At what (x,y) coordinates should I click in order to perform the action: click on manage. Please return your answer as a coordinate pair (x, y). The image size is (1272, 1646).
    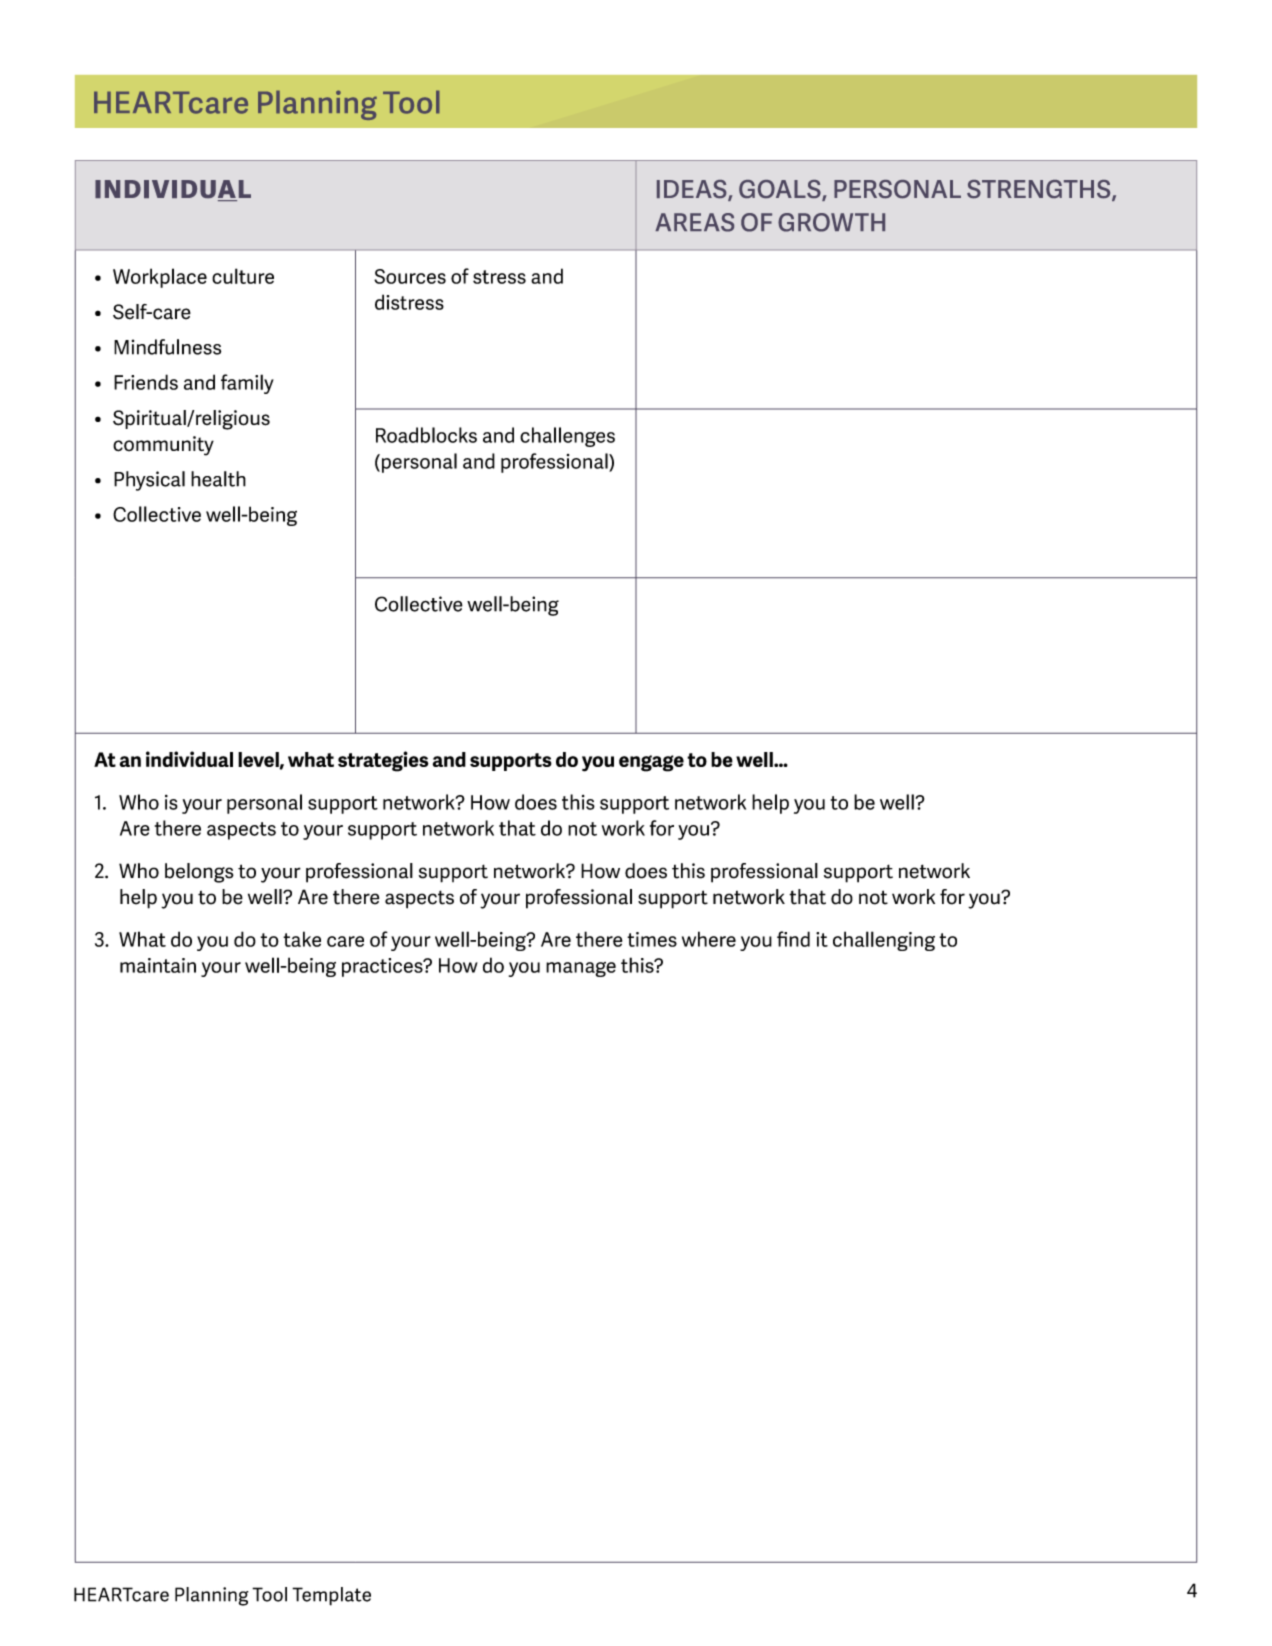
    Looking at the image, I should click on (581, 969).
